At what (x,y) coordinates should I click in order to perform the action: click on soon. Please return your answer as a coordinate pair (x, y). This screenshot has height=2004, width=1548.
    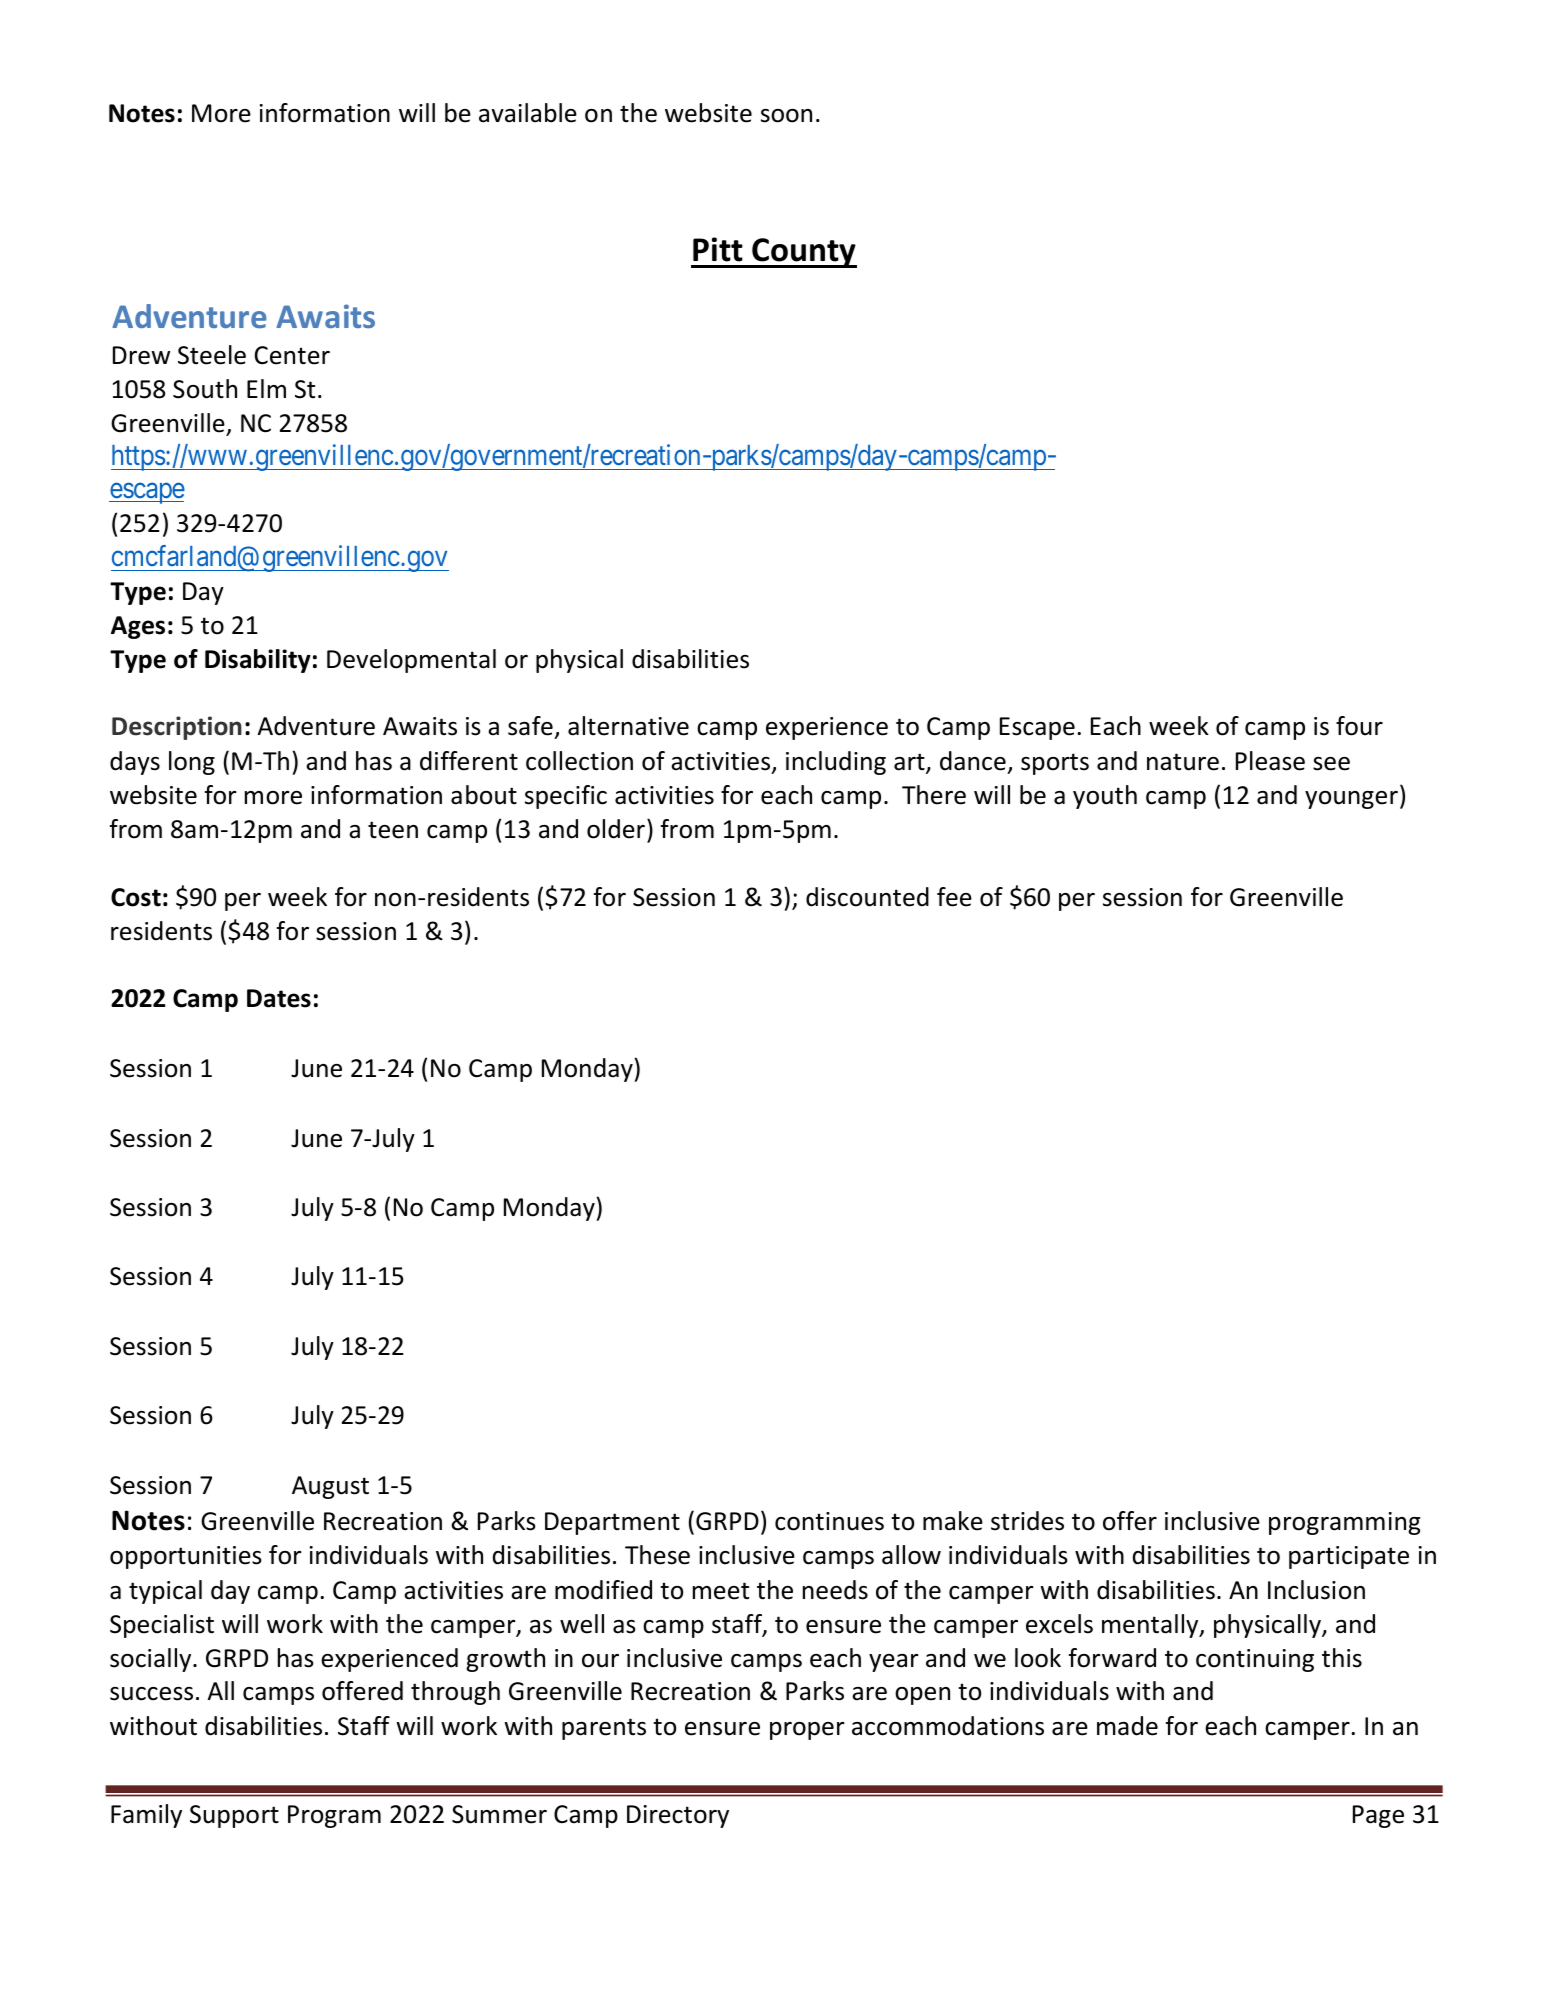
    Looking at the image, I should click on (786, 116).
